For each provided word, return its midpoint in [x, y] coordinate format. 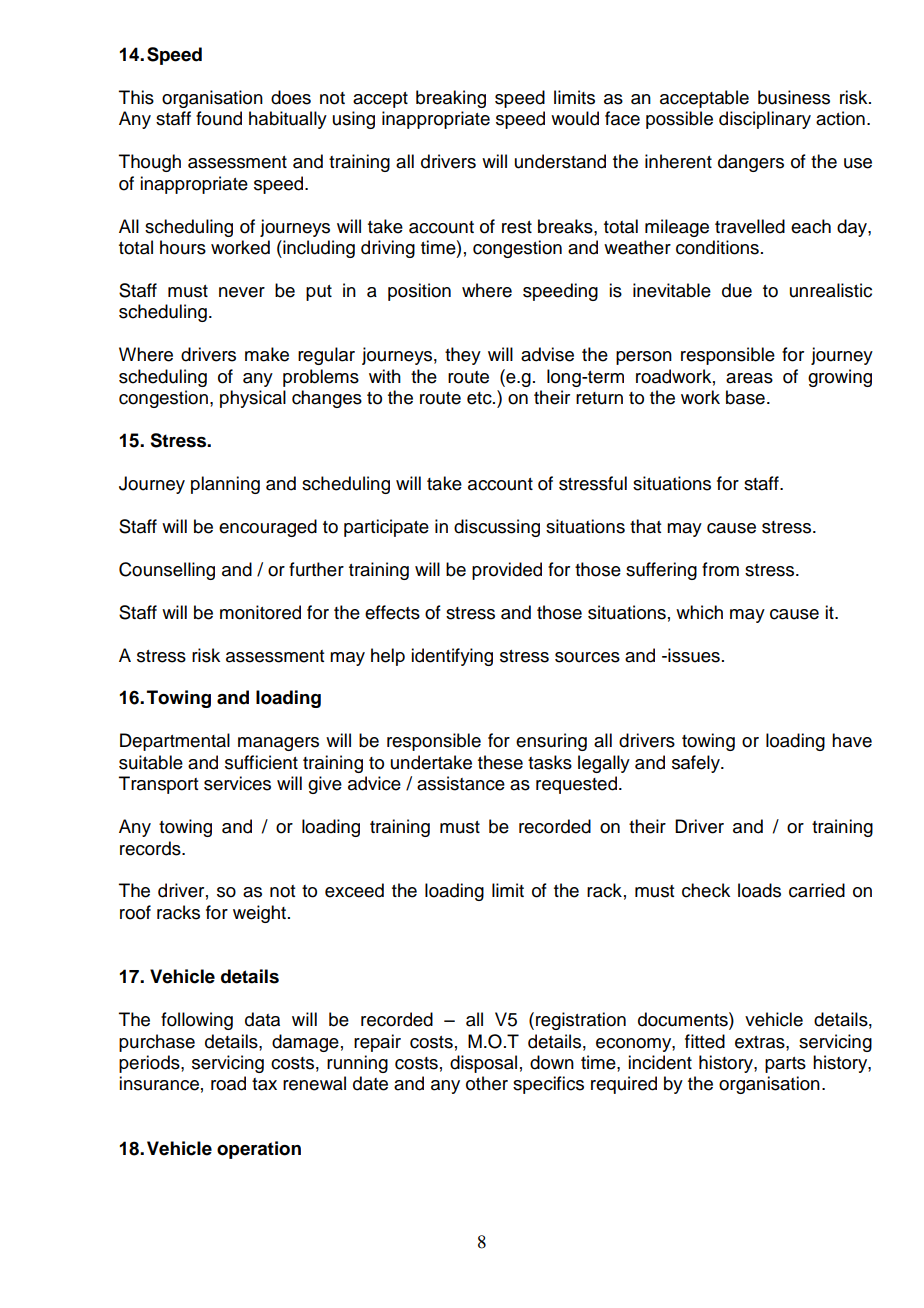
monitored [260, 612]
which [699, 612]
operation [259, 1150]
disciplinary [765, 120]
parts [785, 1065]
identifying [452, 657]
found [219, 118]
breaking [451, 99]
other [487, 1083]
